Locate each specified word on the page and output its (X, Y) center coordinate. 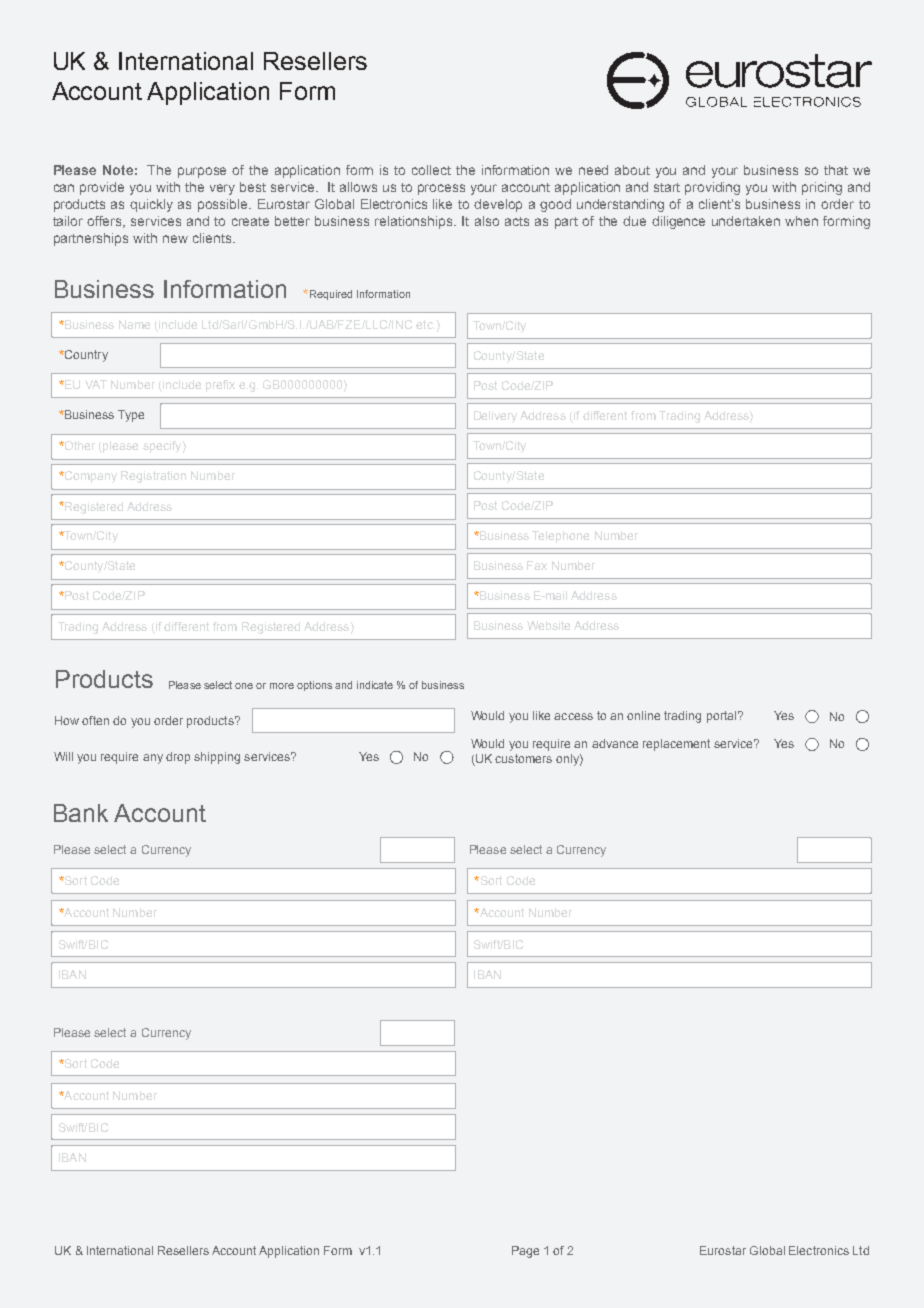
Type (131, 416)
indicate (375, 685)
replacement (676, 745)
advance (615, 743)
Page (525, 1252)
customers (523, 758)
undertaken (746, 221)
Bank (81, 813)
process (441, 189)
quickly (151, 205)
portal (721, 717)
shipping (217, 758)
